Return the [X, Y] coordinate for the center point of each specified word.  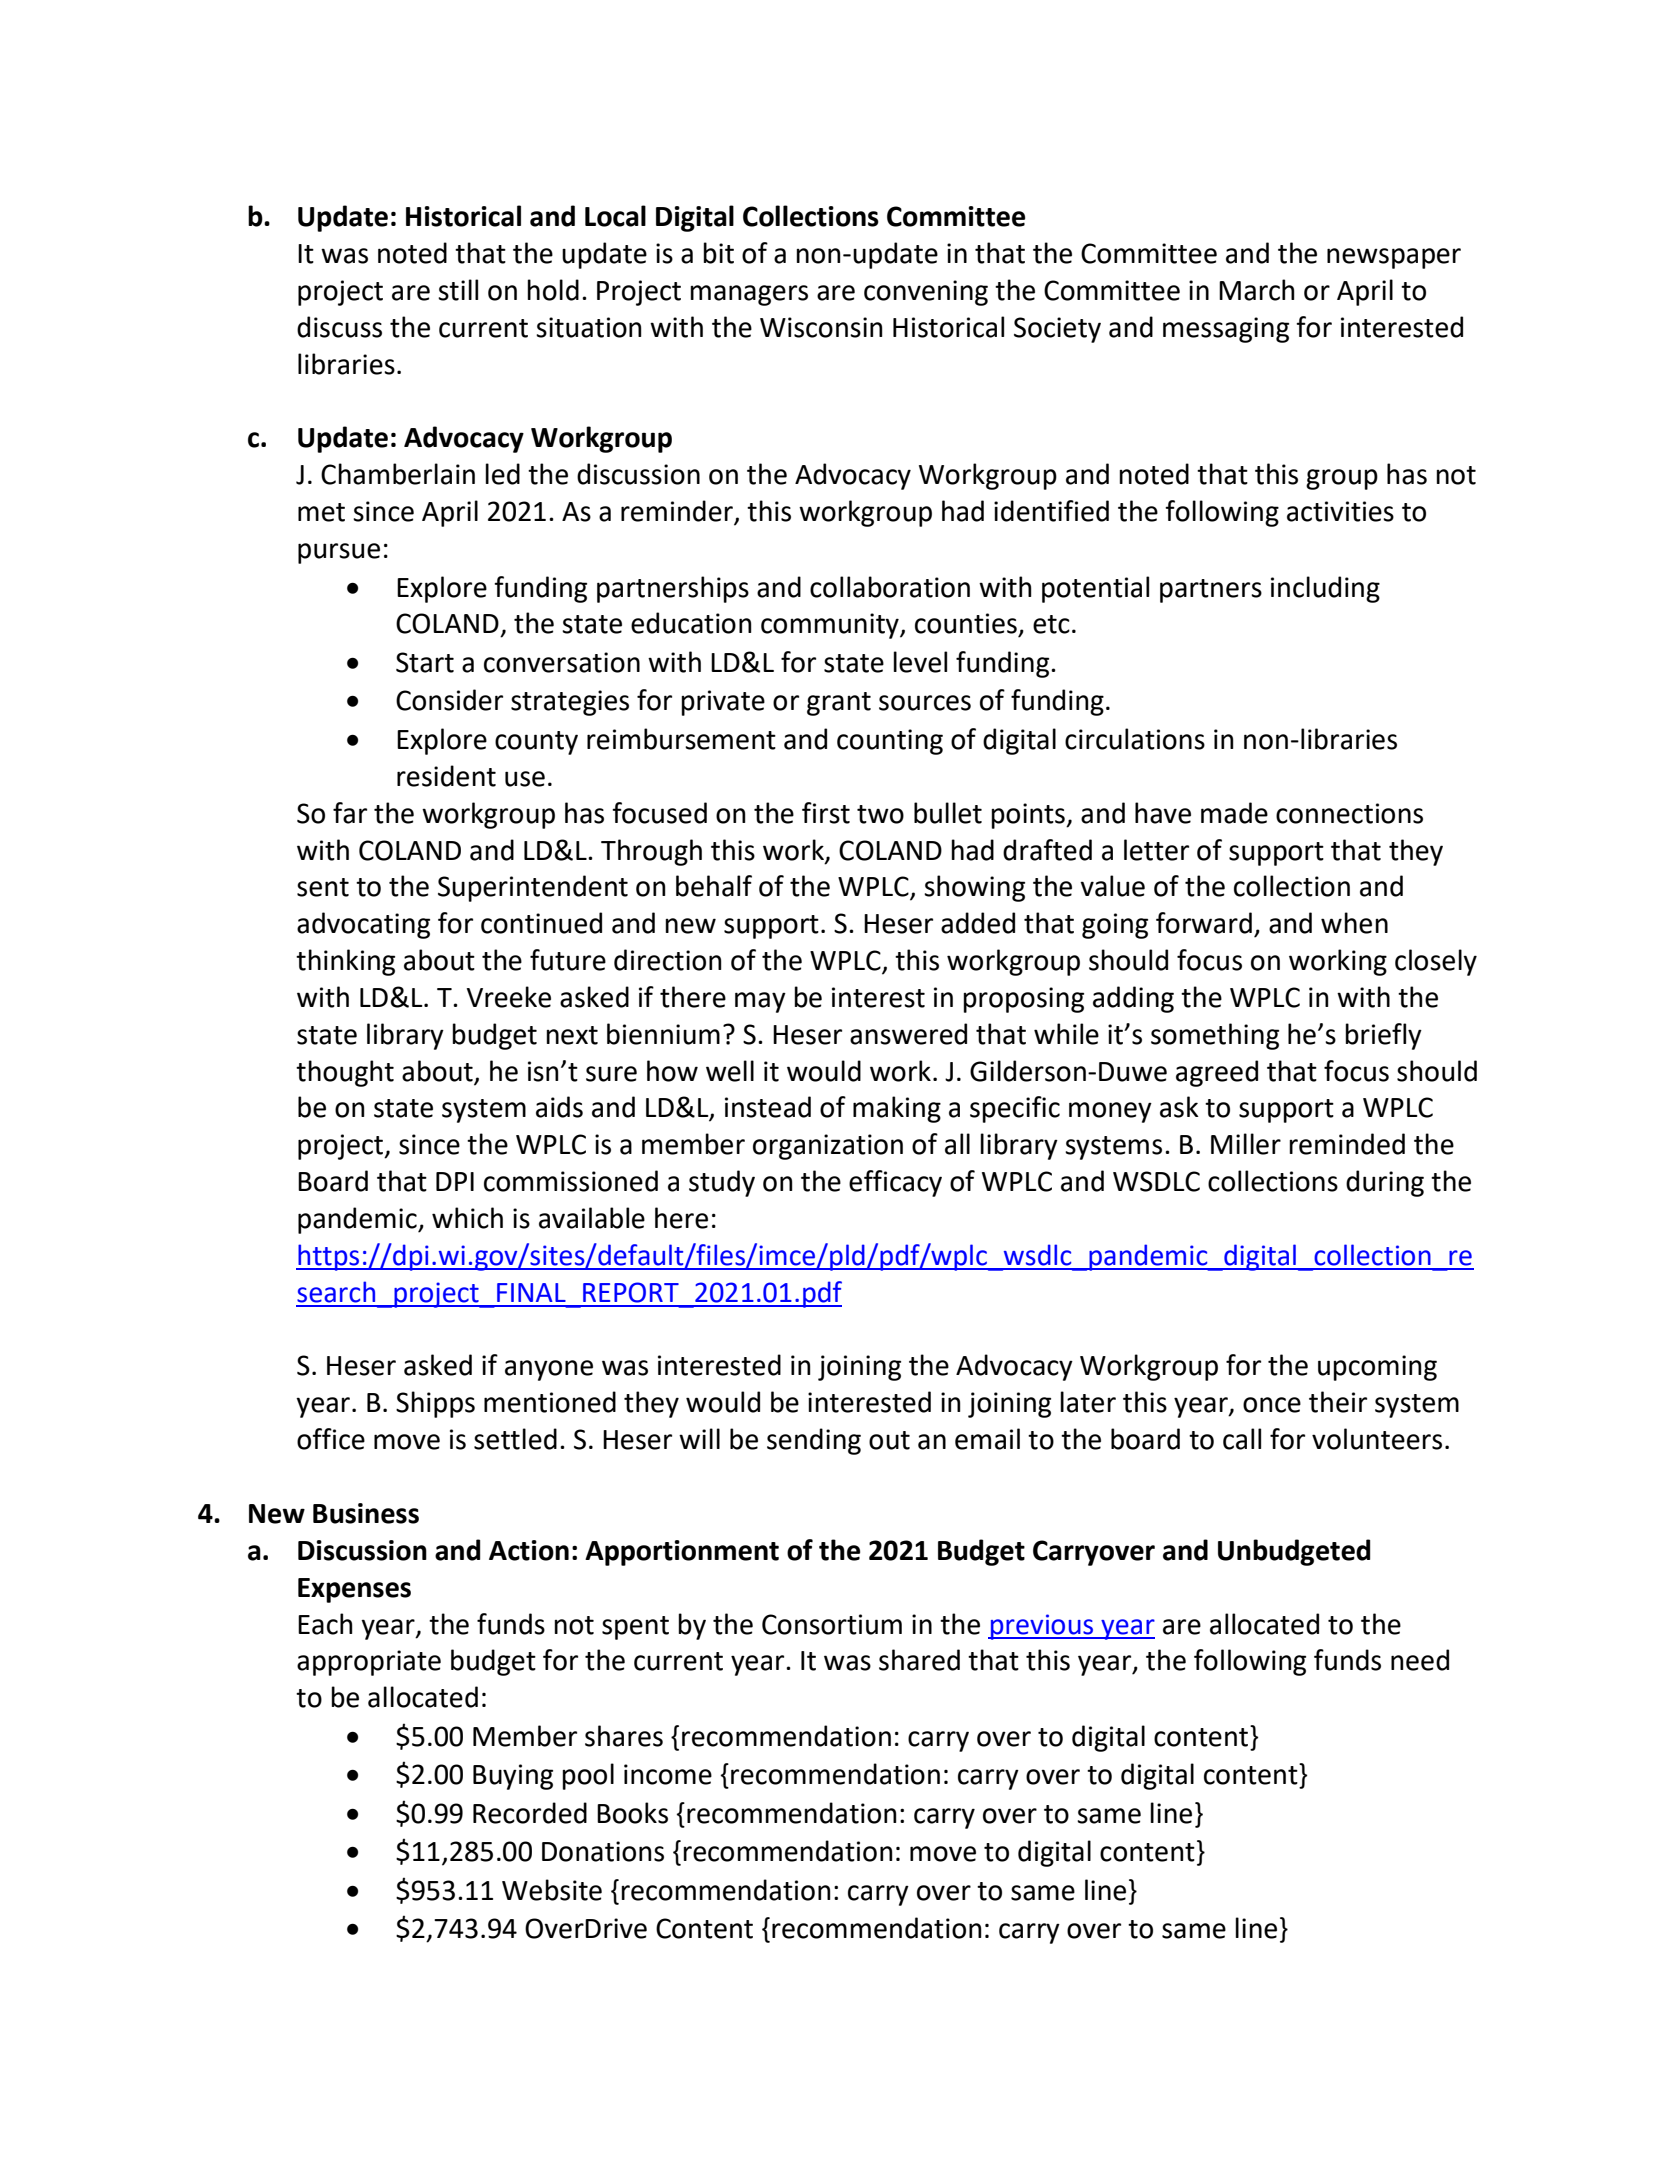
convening [926, 293]
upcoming [1377, 1368]
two [880, 814]
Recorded [530, 1813]
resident [446, 776]
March [1257, 290]
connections [1349, 813]
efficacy [895, 1183]
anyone [549, 1370]
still [458, 290]
